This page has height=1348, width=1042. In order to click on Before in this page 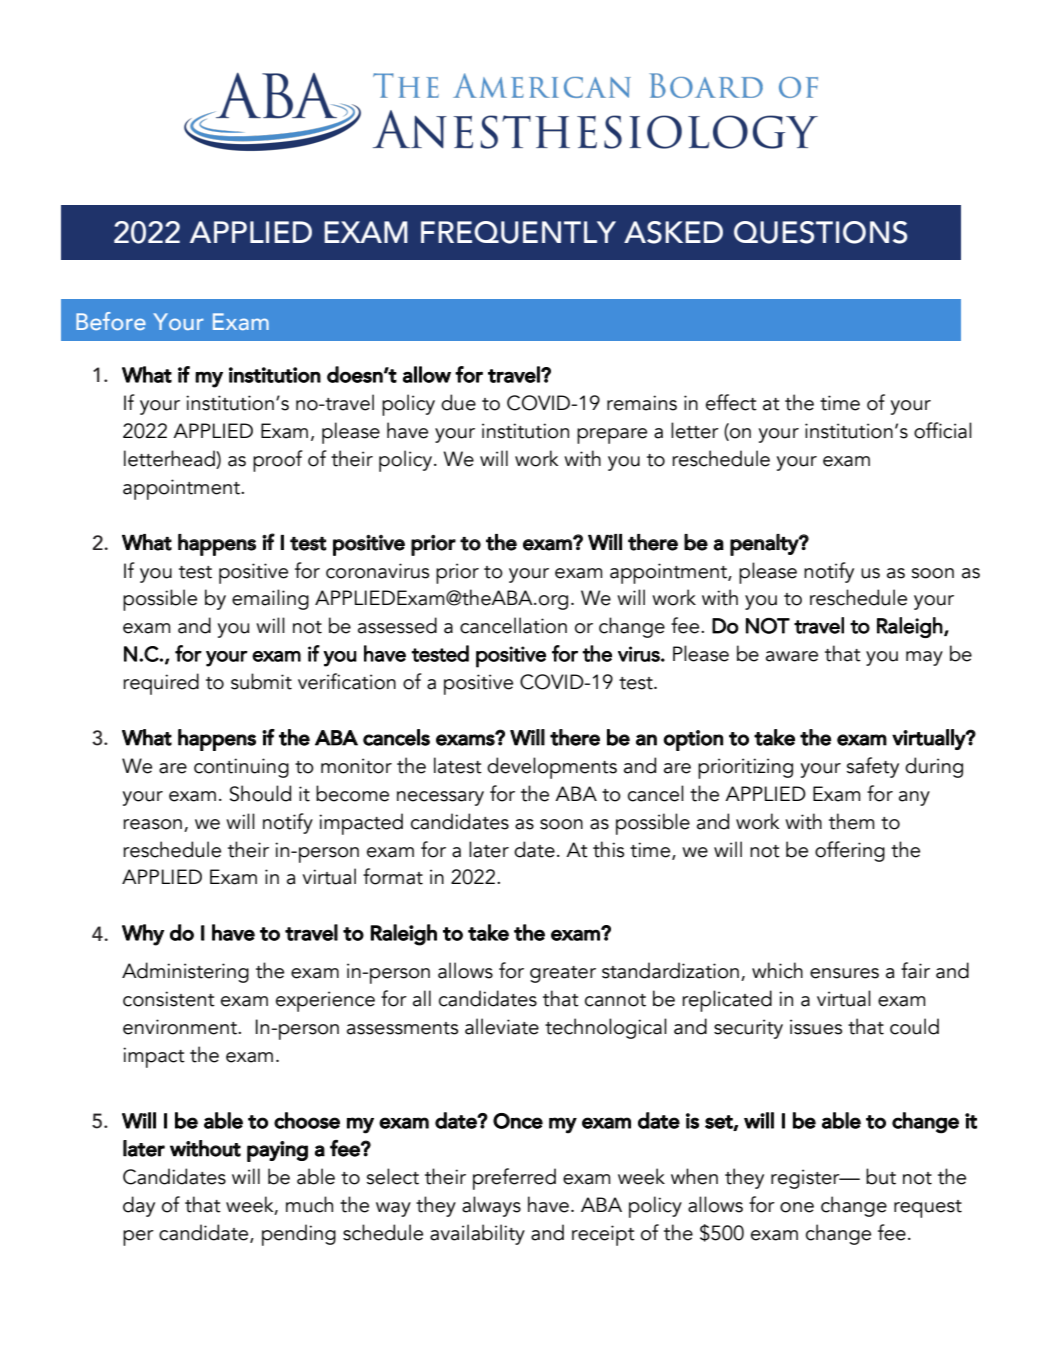, I will do `click(111, 321)`.
